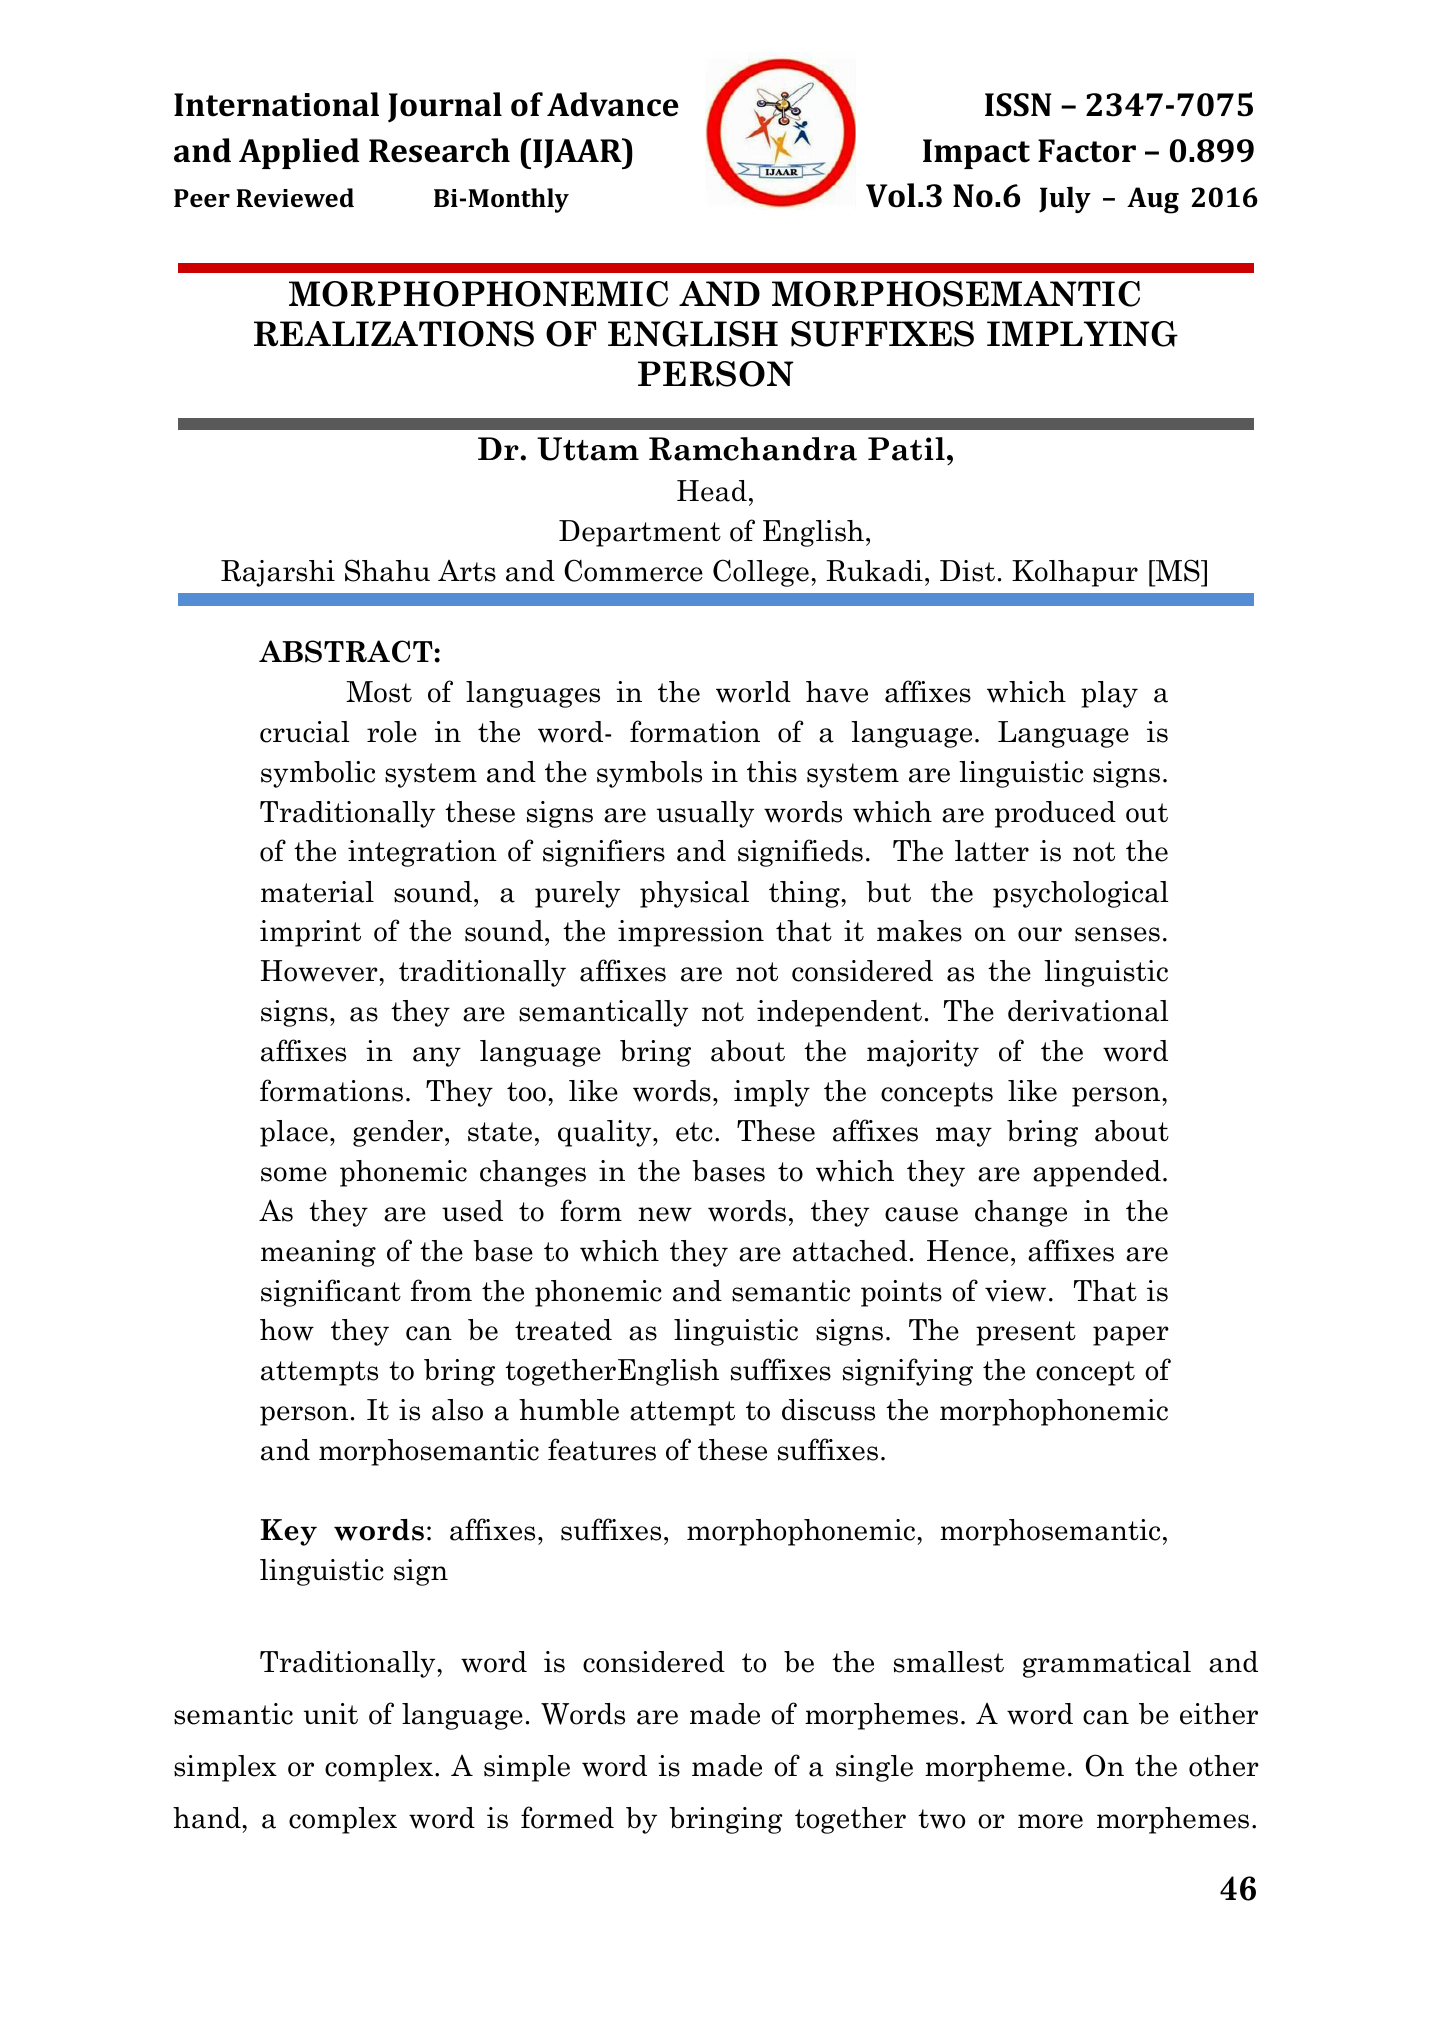 This screenshot has width=1431, height=2026. Describe the element at coordinates (299, 153) in the screenshot. I see `Applied` at that location.
